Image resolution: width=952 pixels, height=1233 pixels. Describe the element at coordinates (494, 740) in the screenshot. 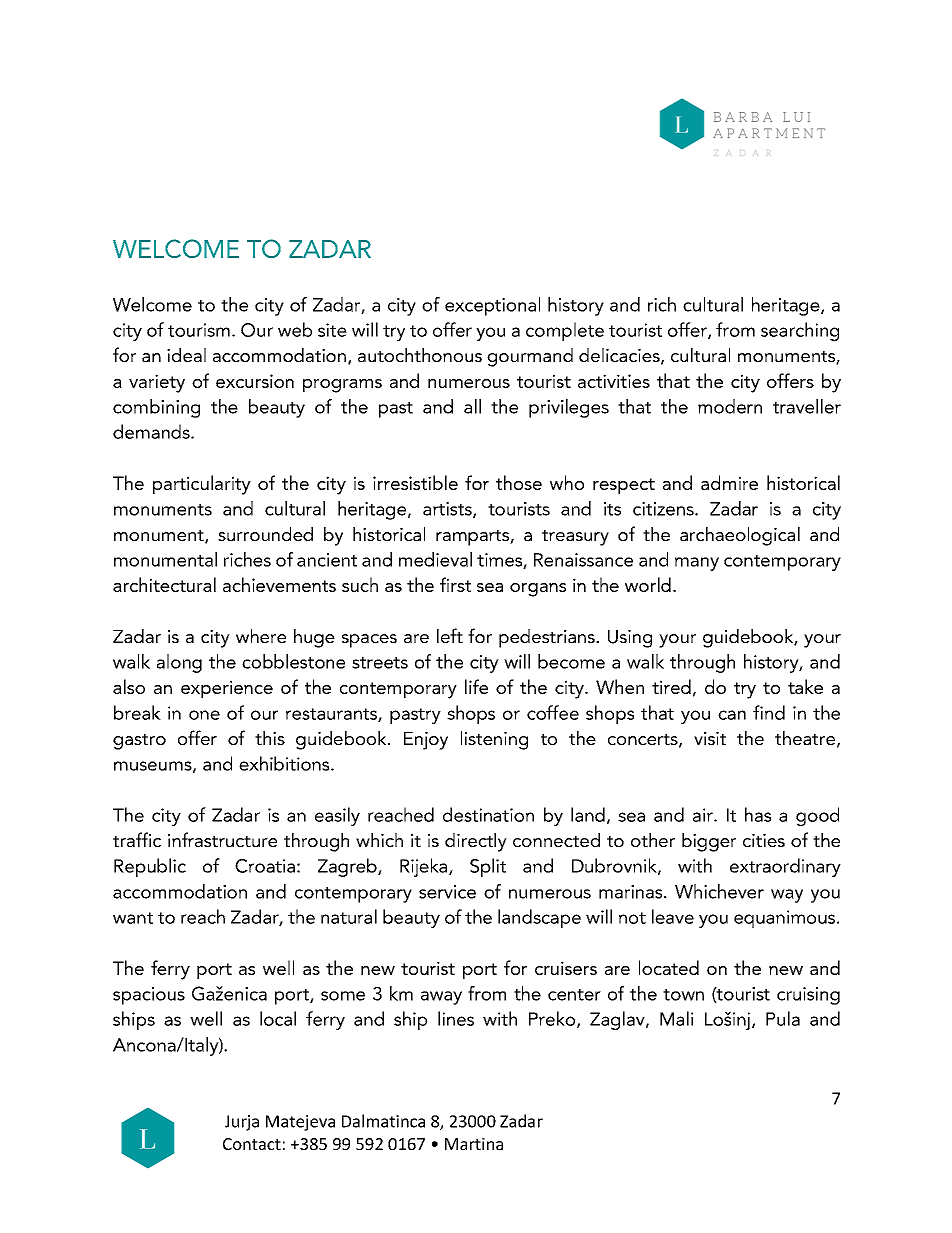

I see `listening` at that location.
